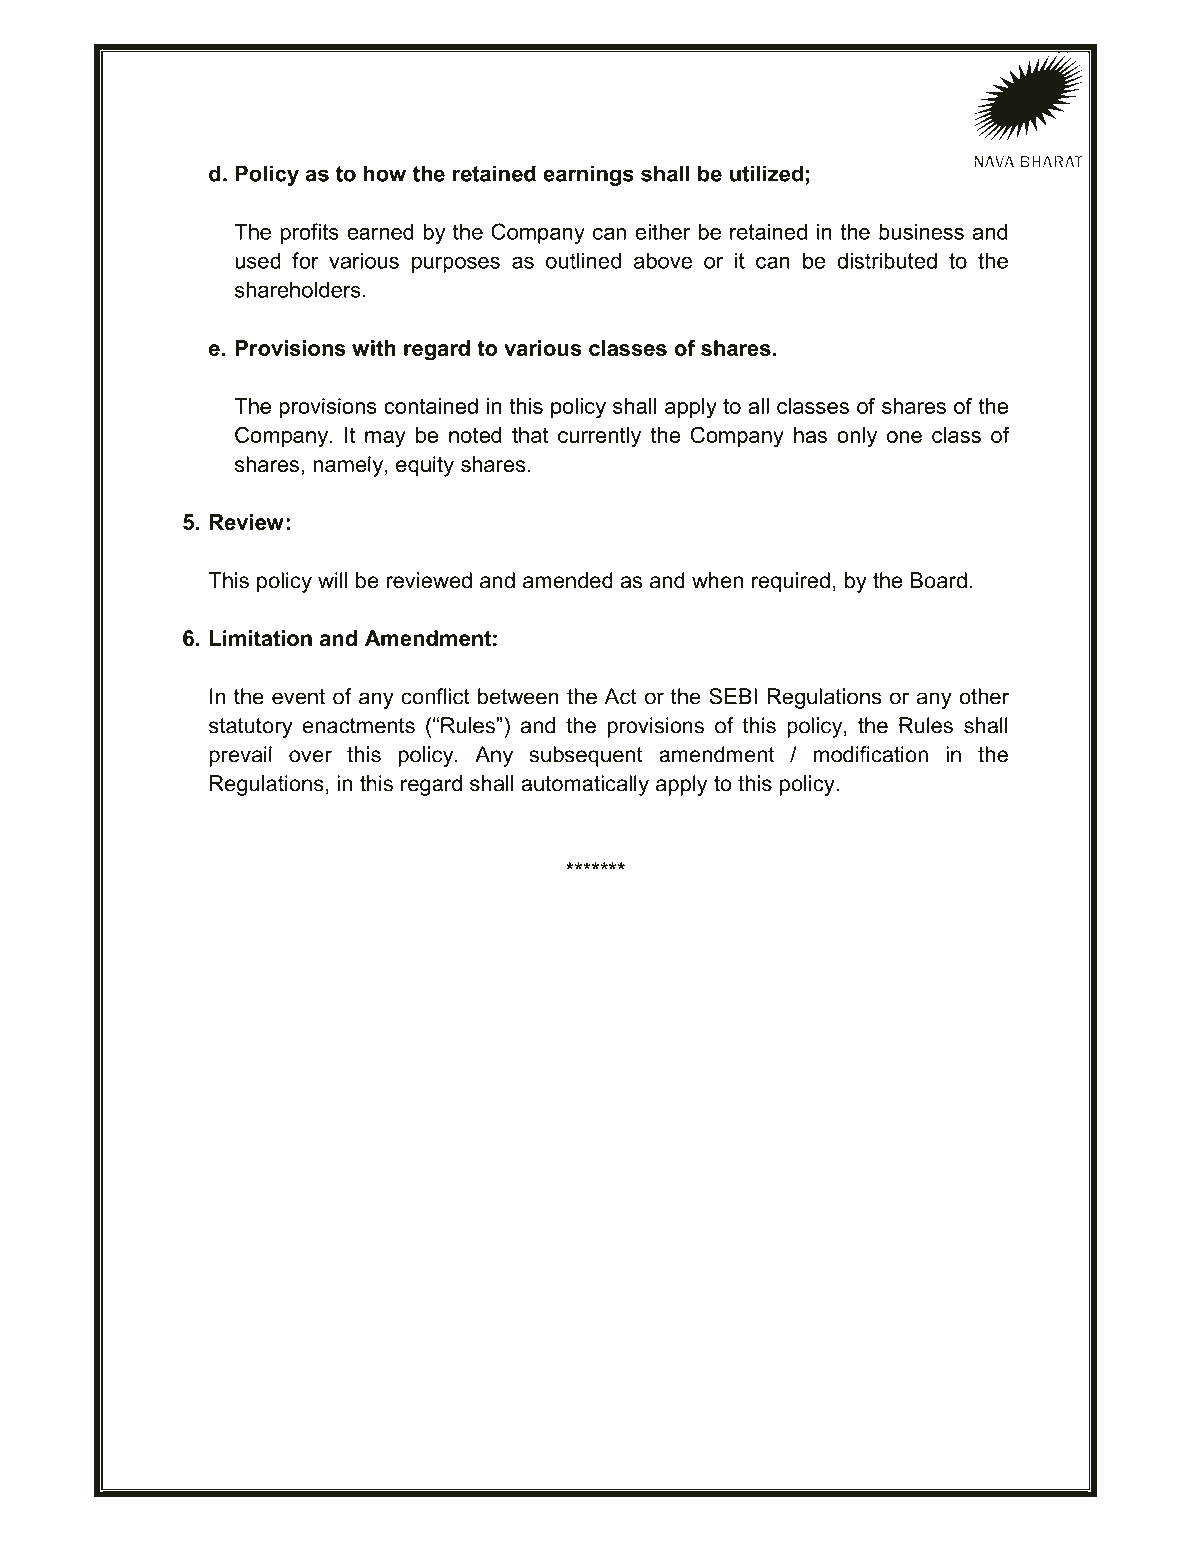 The height and width of the screenshot is (1542, 1192). I want to click on may, so click(385, 439).
